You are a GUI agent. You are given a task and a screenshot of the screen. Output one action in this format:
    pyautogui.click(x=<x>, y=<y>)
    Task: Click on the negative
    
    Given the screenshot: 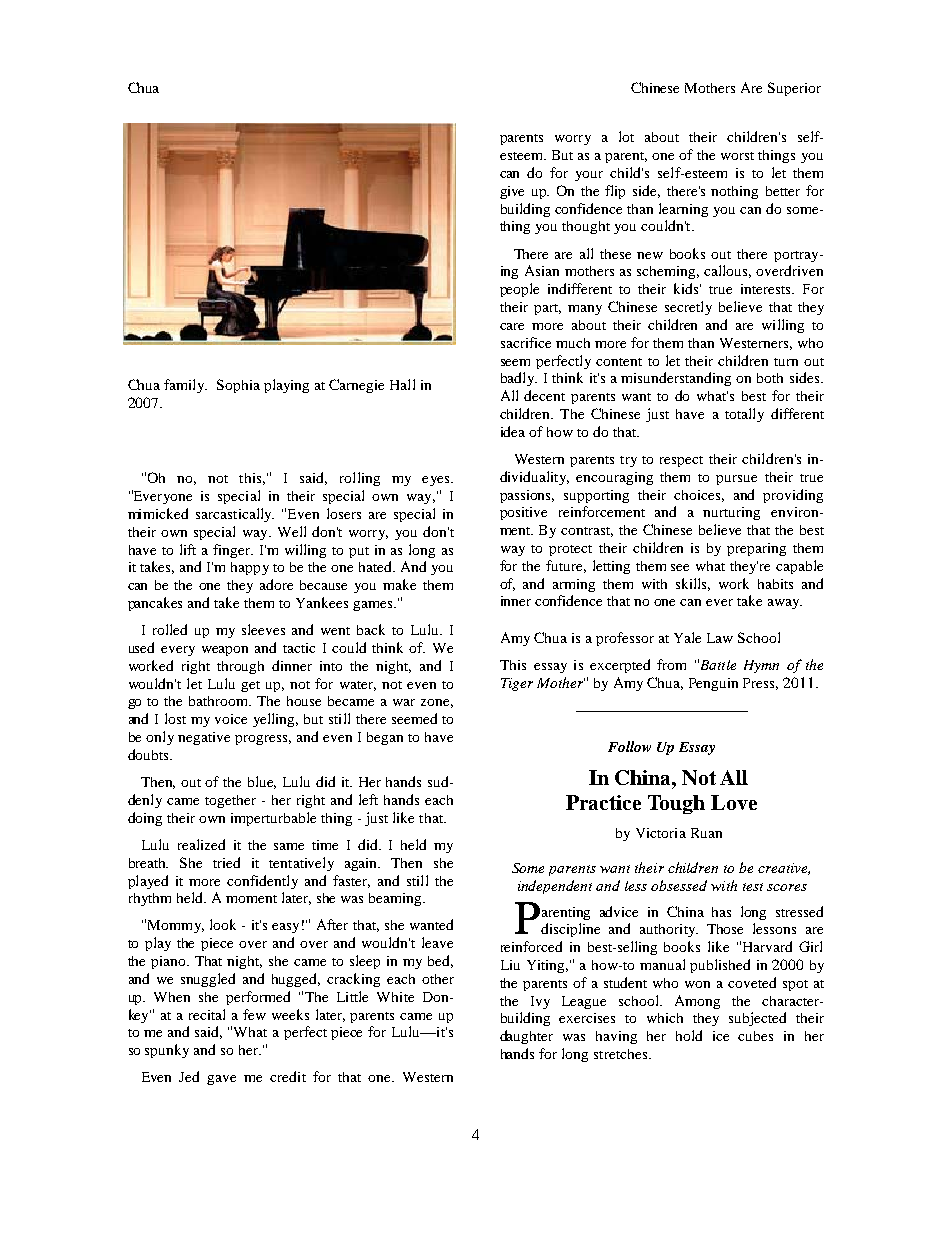 What is the action you would take?
    pyautogui.click(x=204, y=738)
